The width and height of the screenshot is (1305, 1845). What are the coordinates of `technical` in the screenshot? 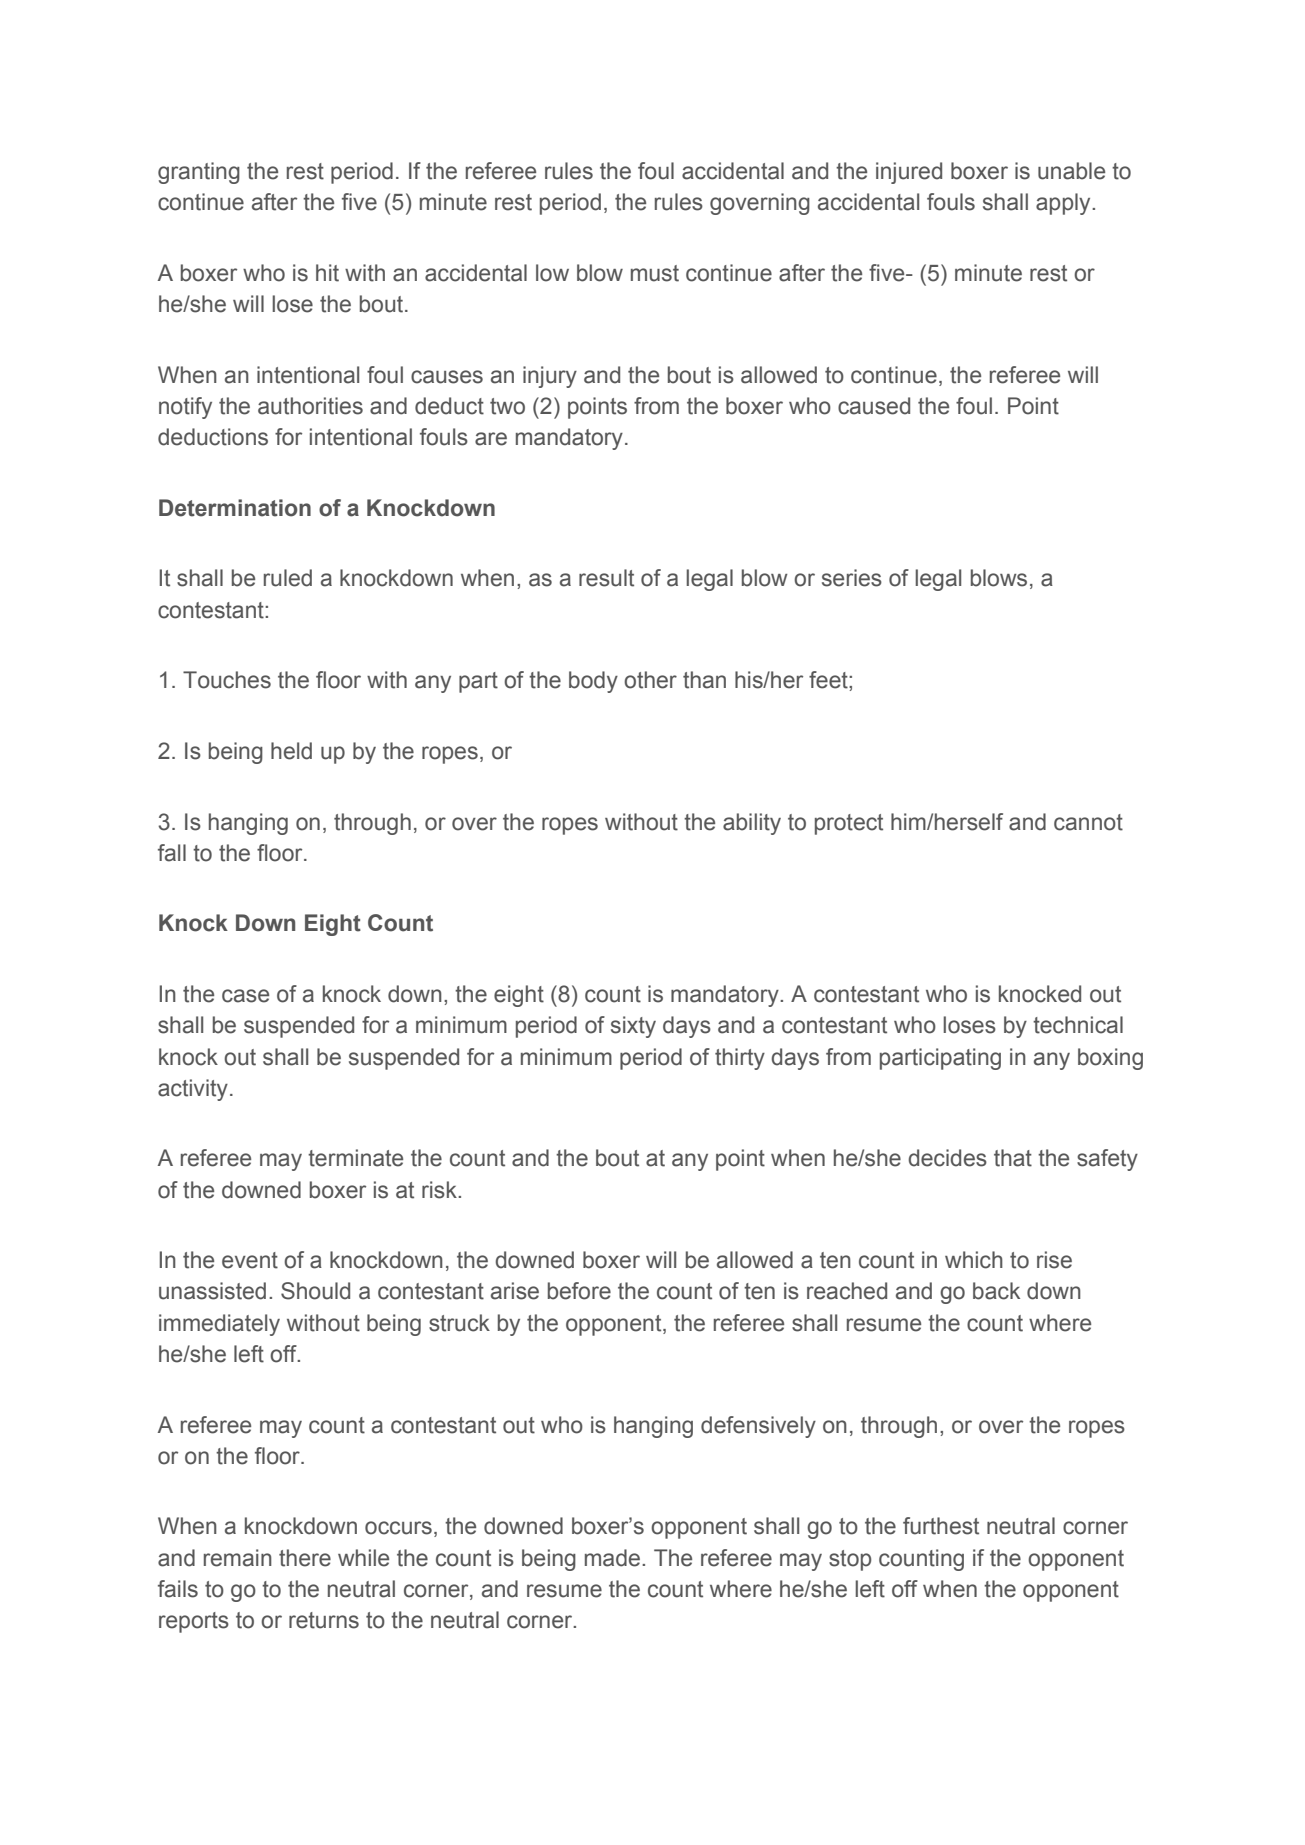 It's located at (1078, 1025).
